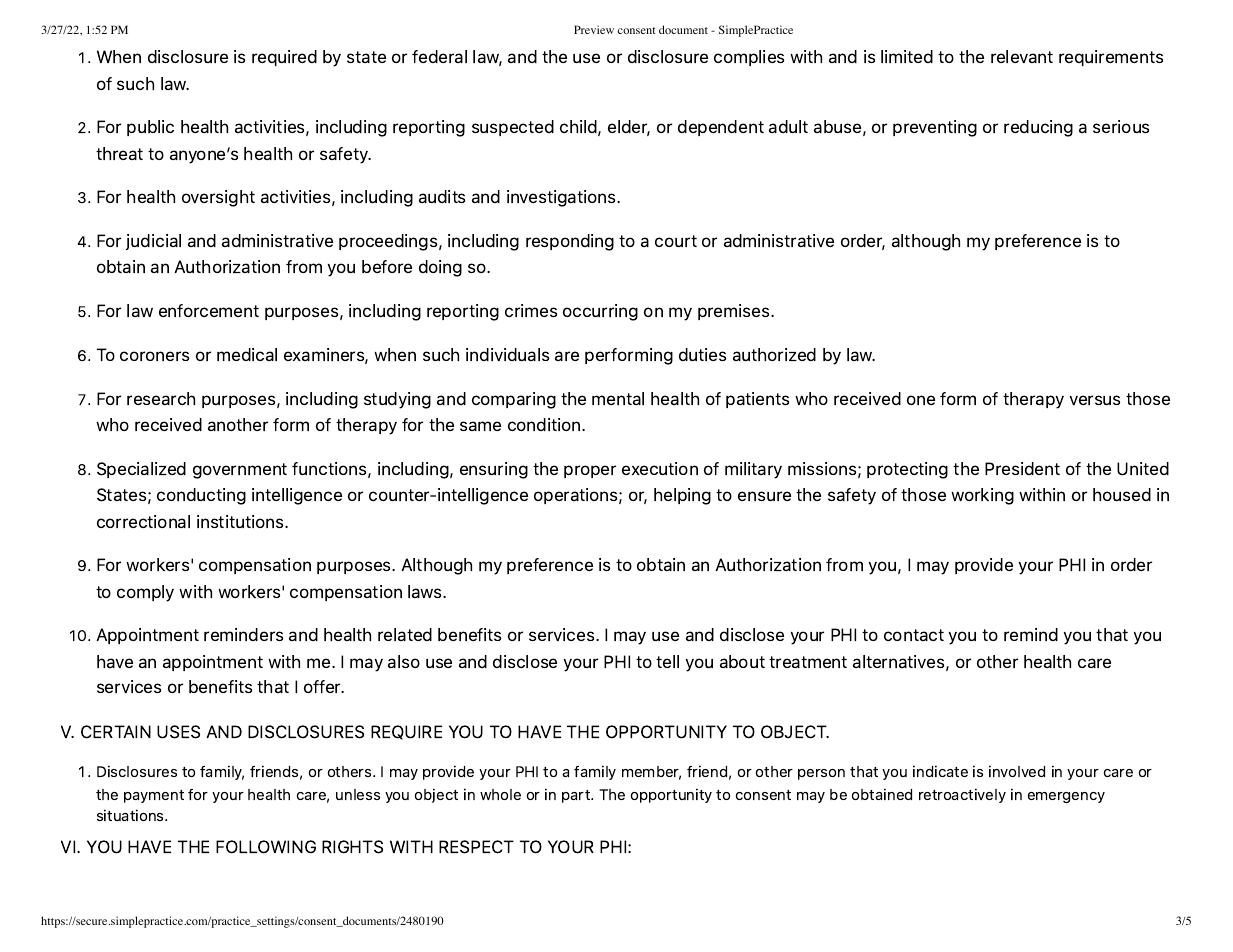 The height and width of the document is (952, 1233). What do you see at coordinates (982, 496) in the document?
I see `working` at bounding box center [982, 496].
